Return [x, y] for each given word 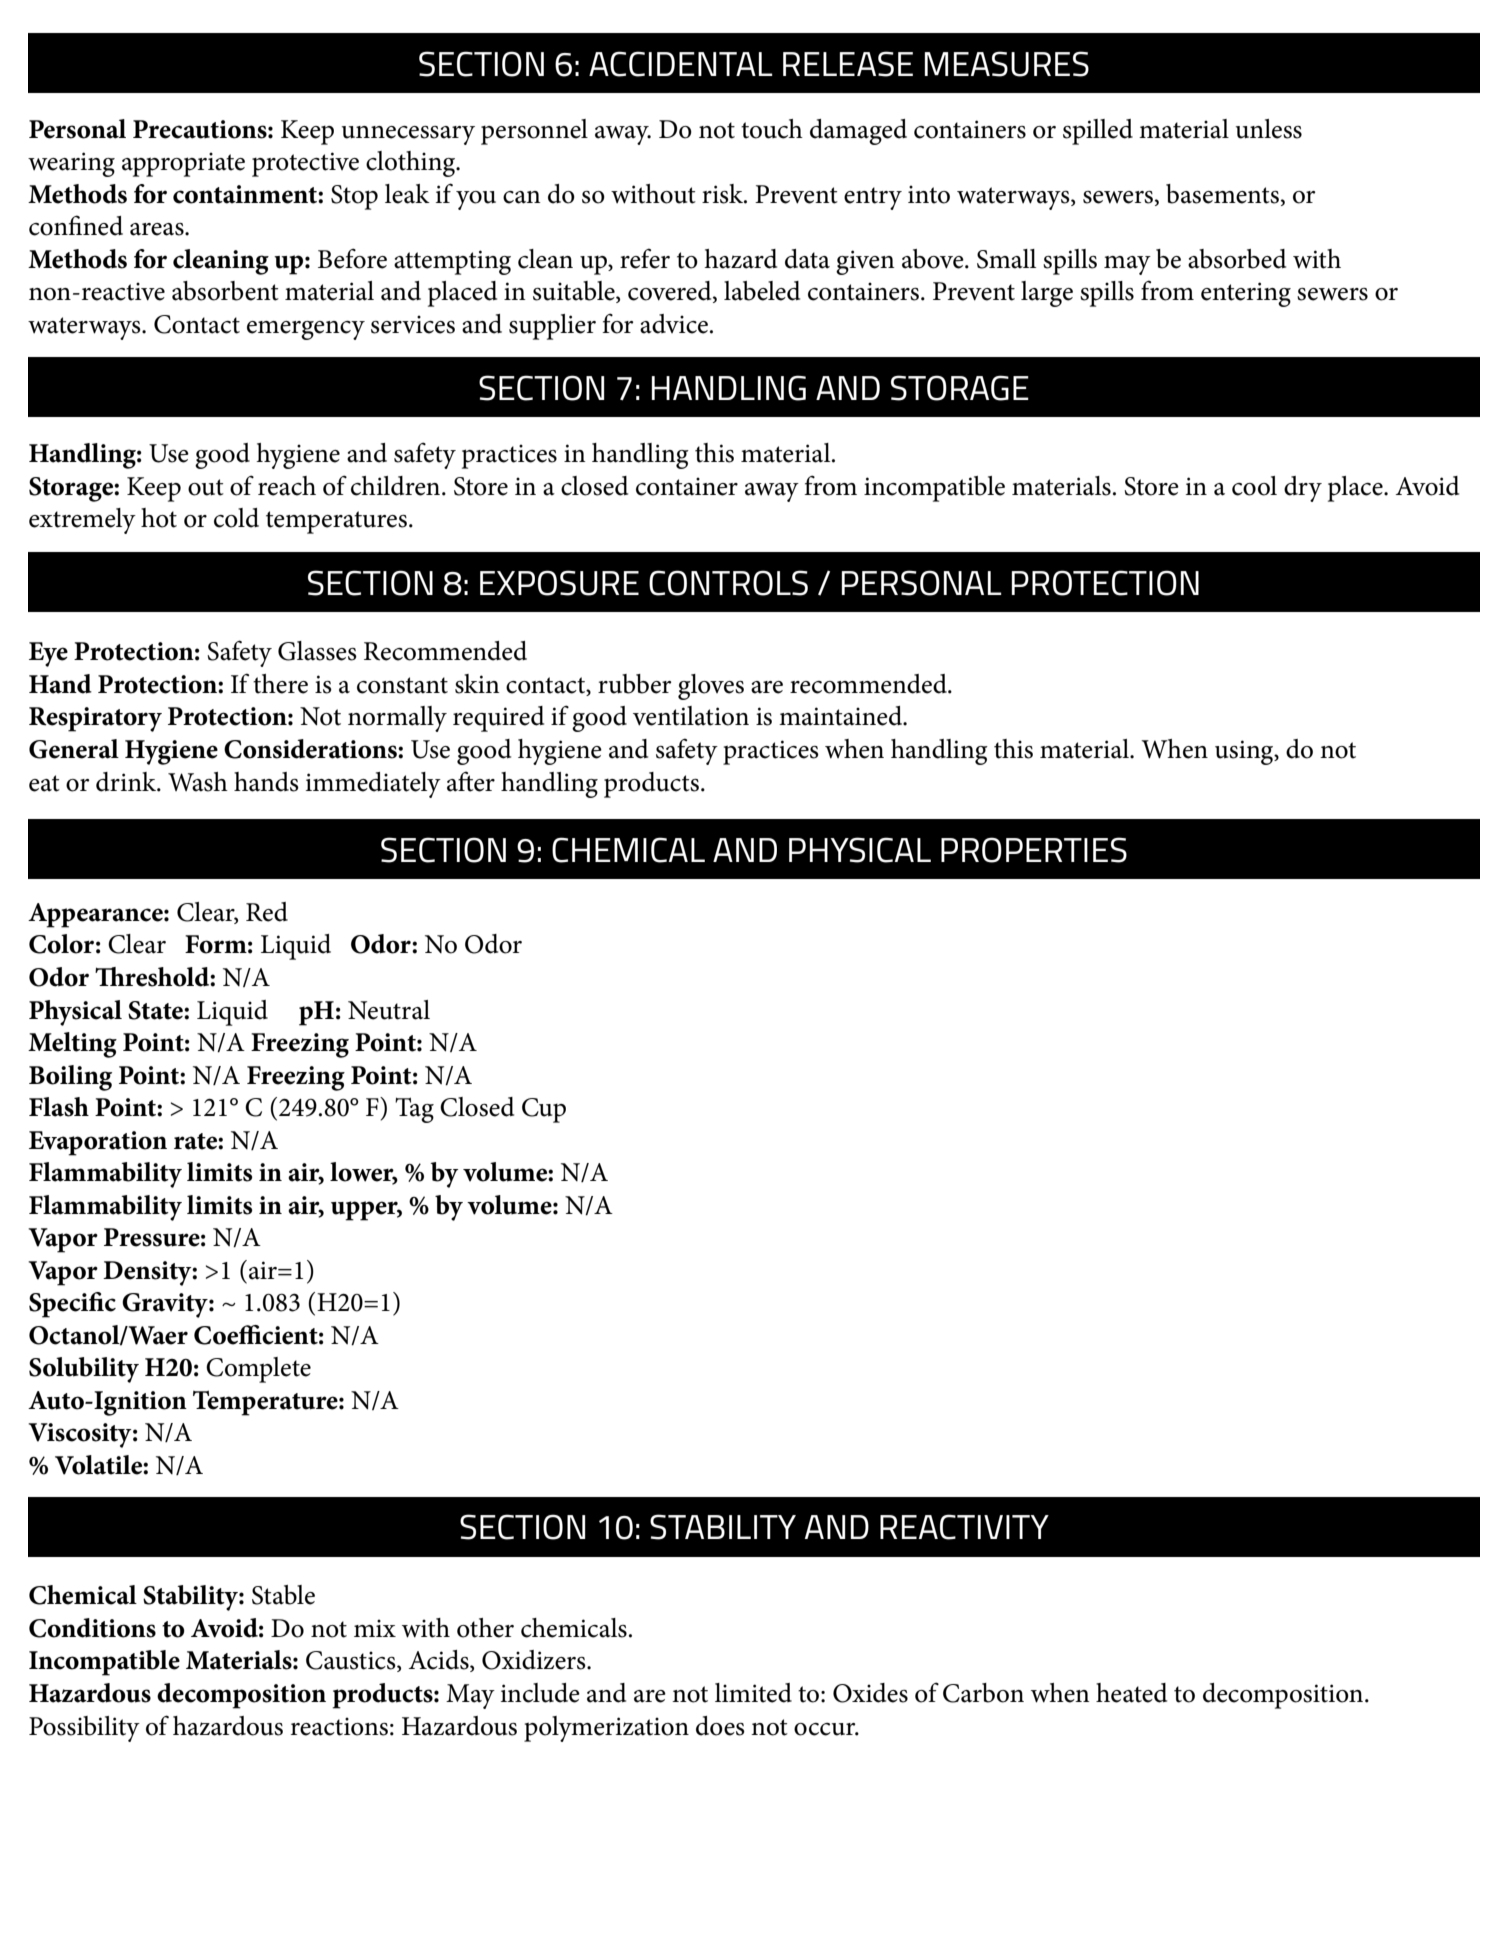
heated [1131, 1693]
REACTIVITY [964, 1527]
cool [1254, 486]
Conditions [92, 1628]
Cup [544, 1110]
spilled [1098, 132]
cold [236, 518]
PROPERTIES [1034, 850]
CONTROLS [728, 583]
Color [61, 944]
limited [753, 1693]
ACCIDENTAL [681, 64]
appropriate [183, 164]
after [471, 781]
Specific [72, 1305]
